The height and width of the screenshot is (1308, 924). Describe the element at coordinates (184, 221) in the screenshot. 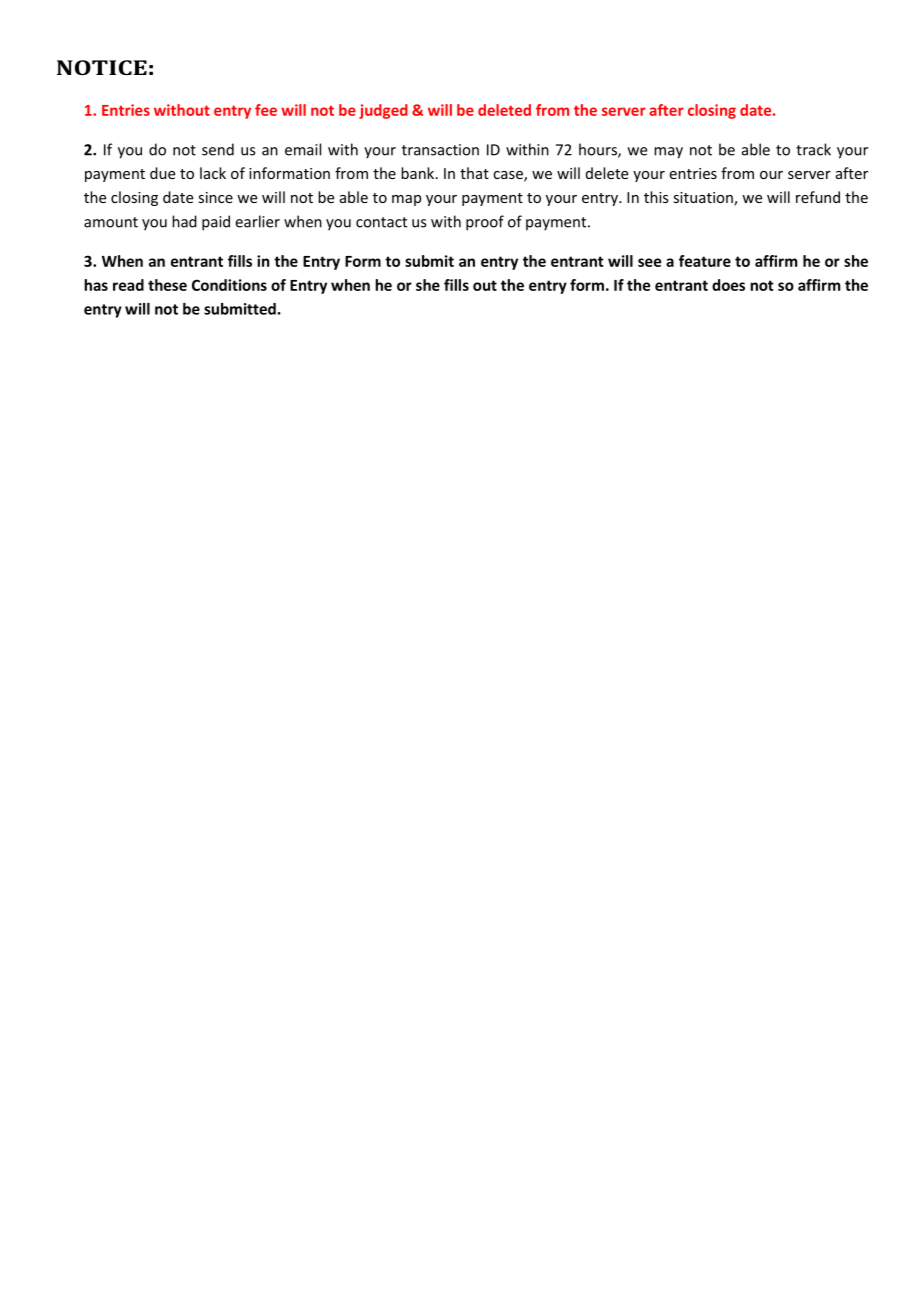

I see `had` at that location.
